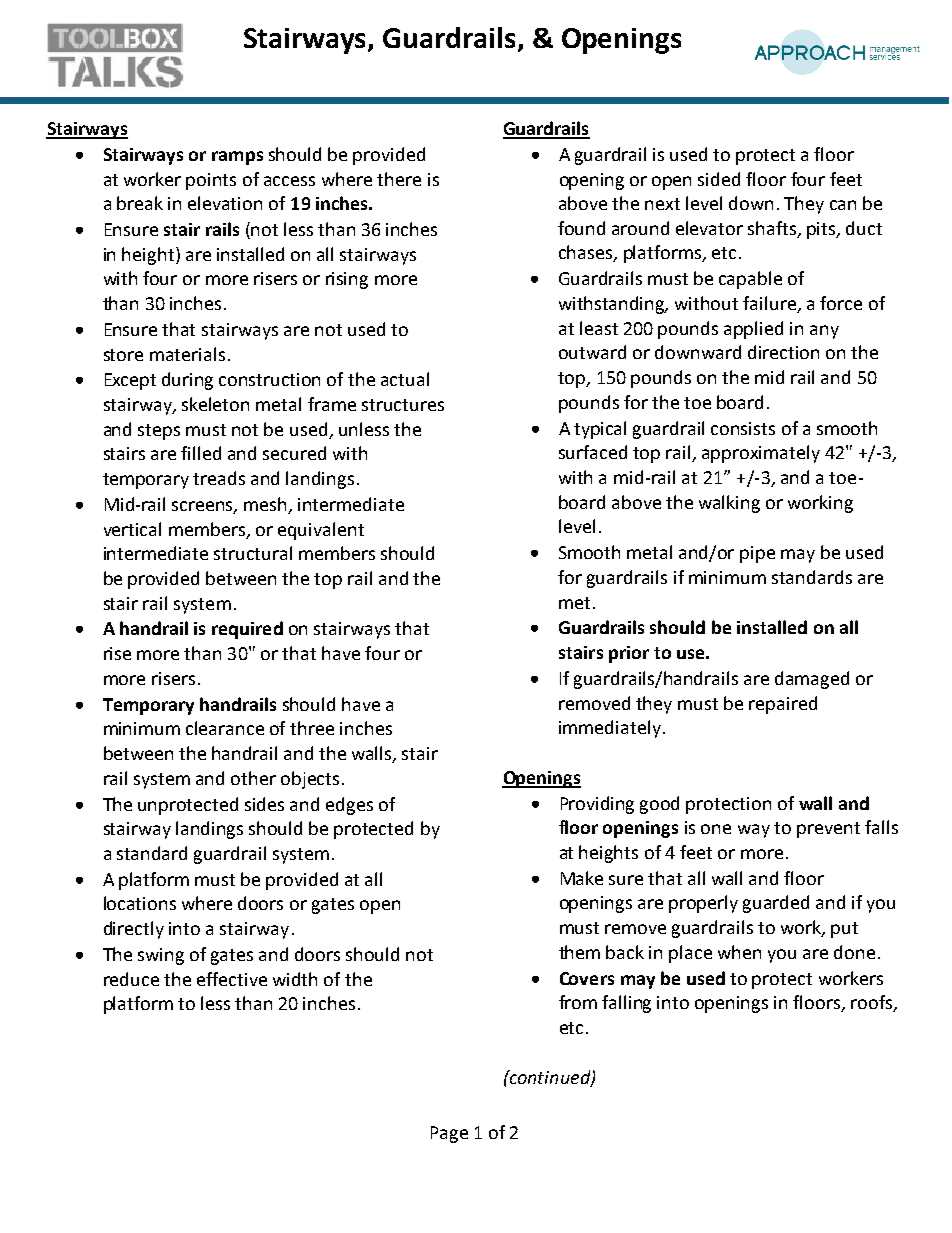 Image resolution: width=952 pixels, height=1233 pixels. What do you see at coordinates (872, 1003) in the document?
I see `roofs` at bounding box center [872, 1003].
